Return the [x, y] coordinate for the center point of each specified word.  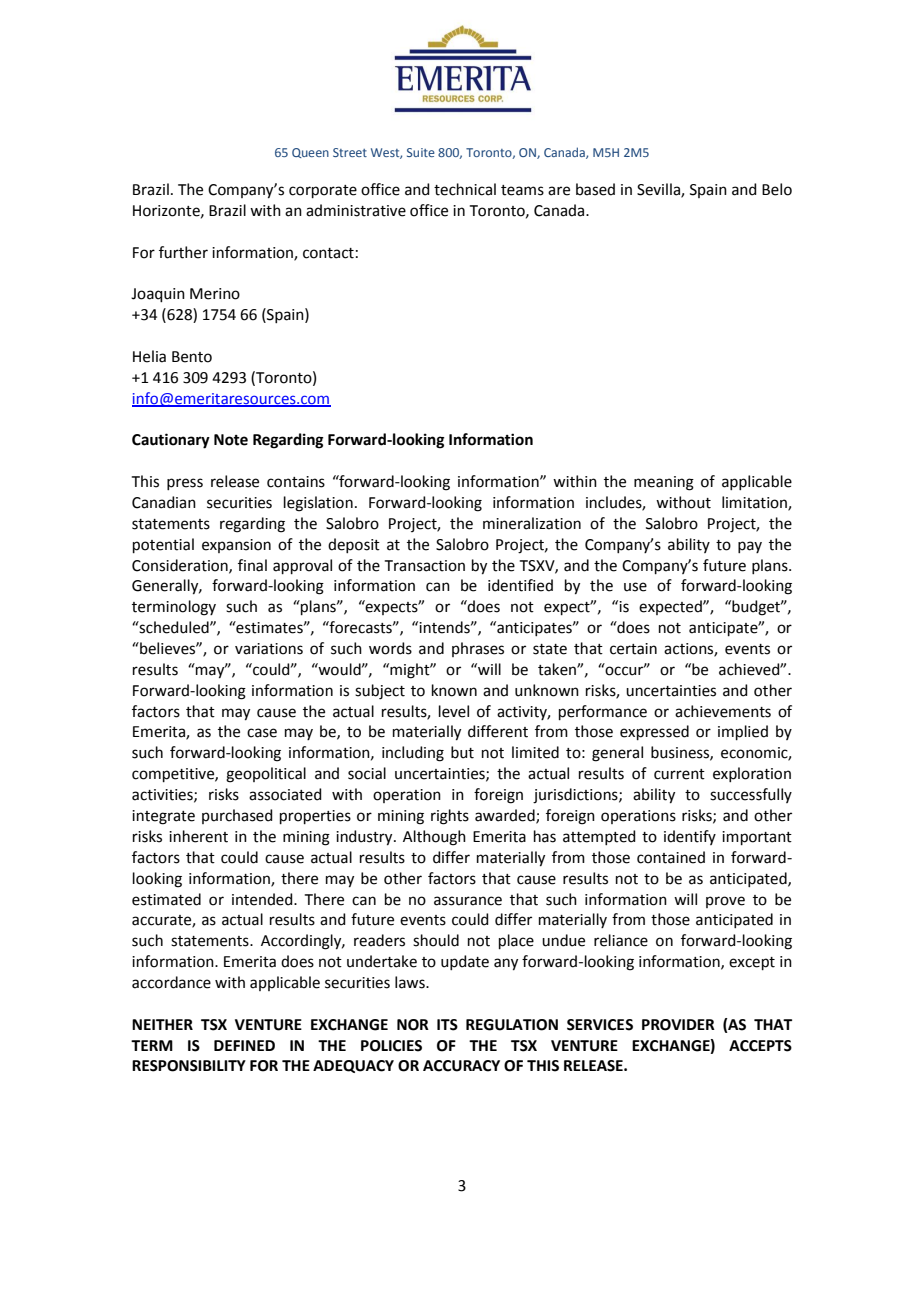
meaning [664, 483]
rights [450, 817]
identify [690, 837]
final [252, 565]
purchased [237, 816]
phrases [478, 649]
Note [231, 440]
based [595, 189]
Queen [310, 153]
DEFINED [244, 1045]
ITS [447, 1025]
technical [465, 189]
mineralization [532, 523]
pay [750, 547]
